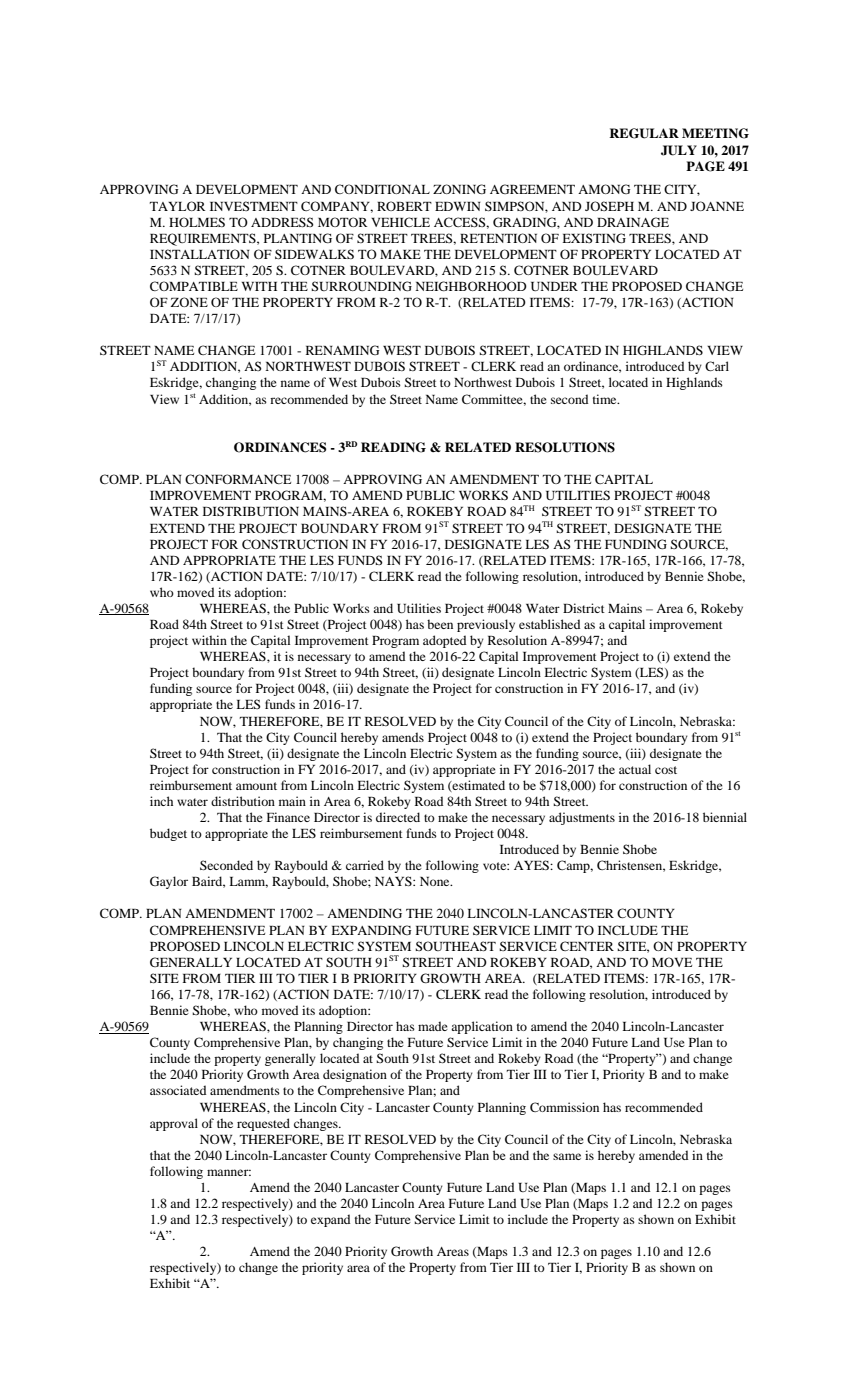 This screenshot has height=1400, width=849. I want to click on CONFORMANCE, so click(238, 479).
